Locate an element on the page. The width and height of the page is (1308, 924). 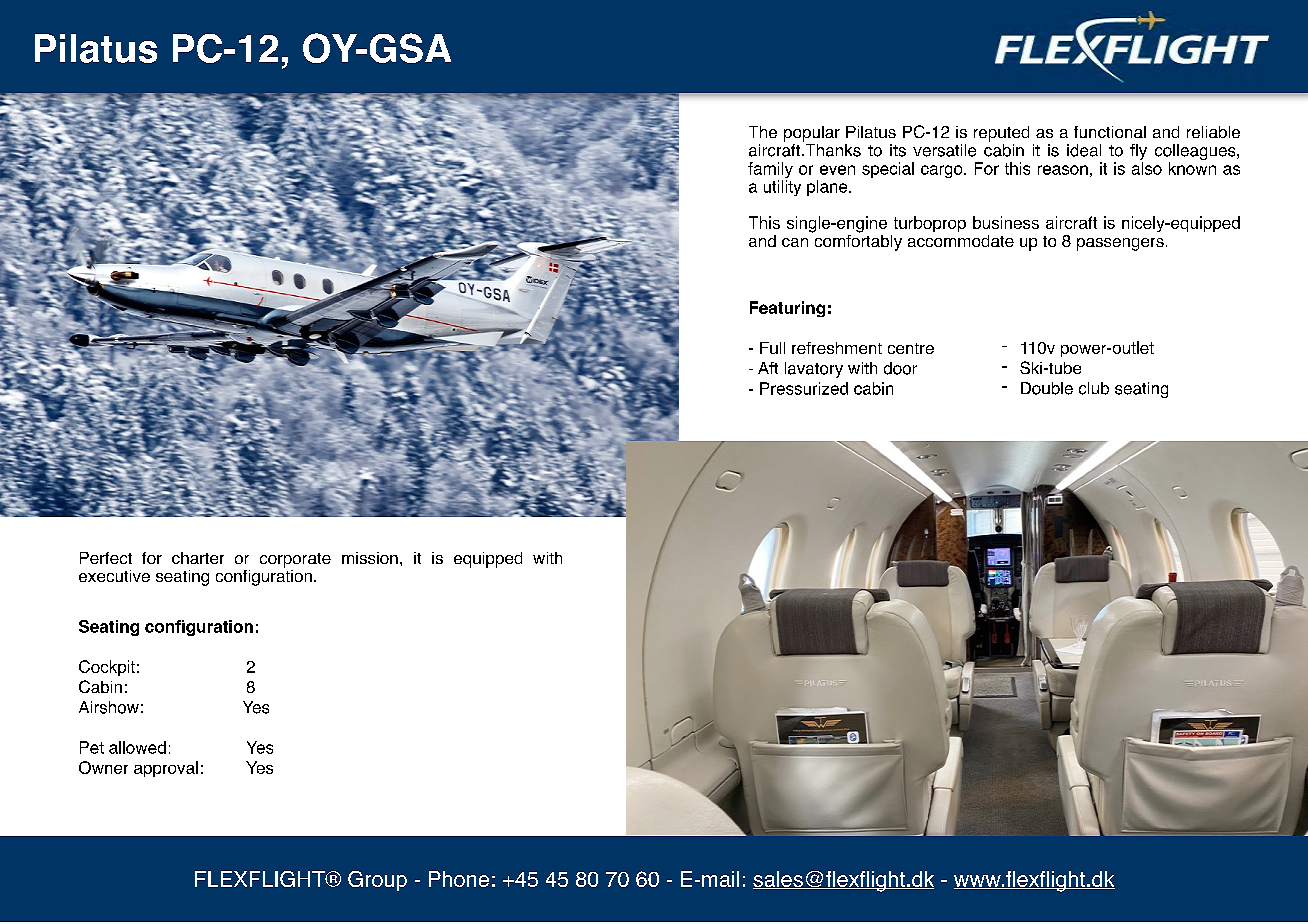
Featuring is located at coordinates (787, 309).
